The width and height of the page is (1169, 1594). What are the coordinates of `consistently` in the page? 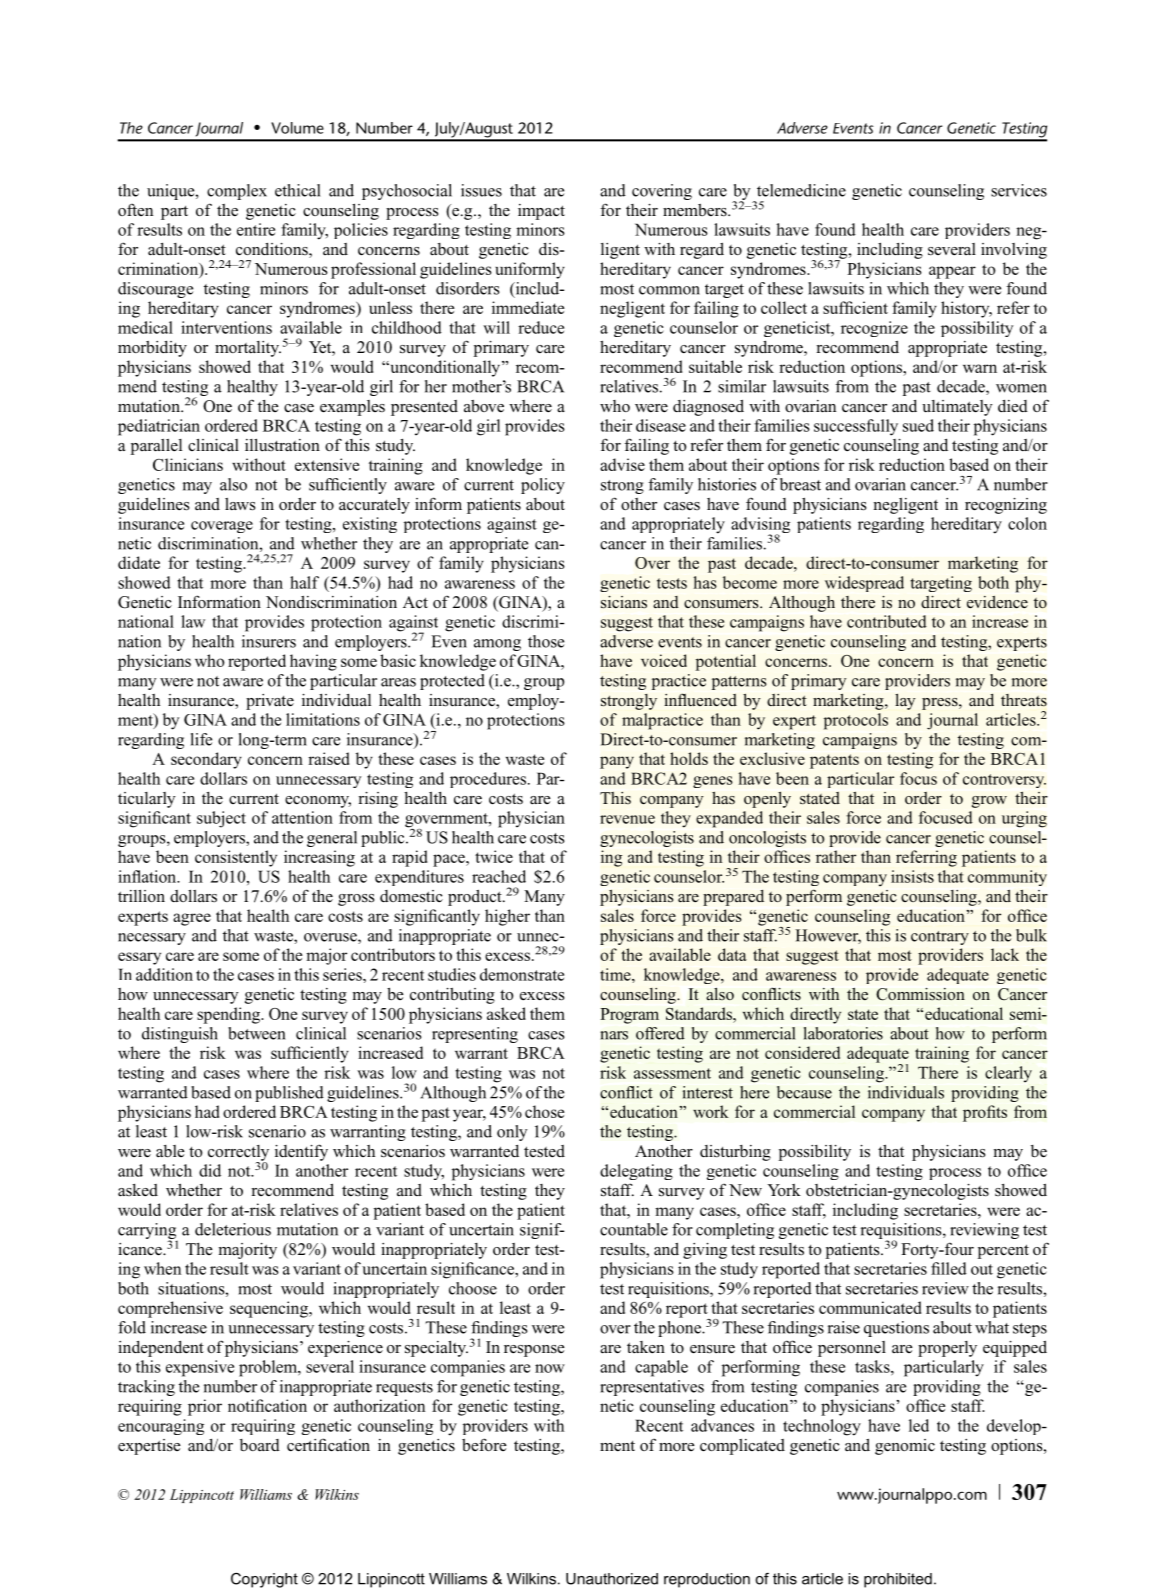 It's located at (236, 858).
